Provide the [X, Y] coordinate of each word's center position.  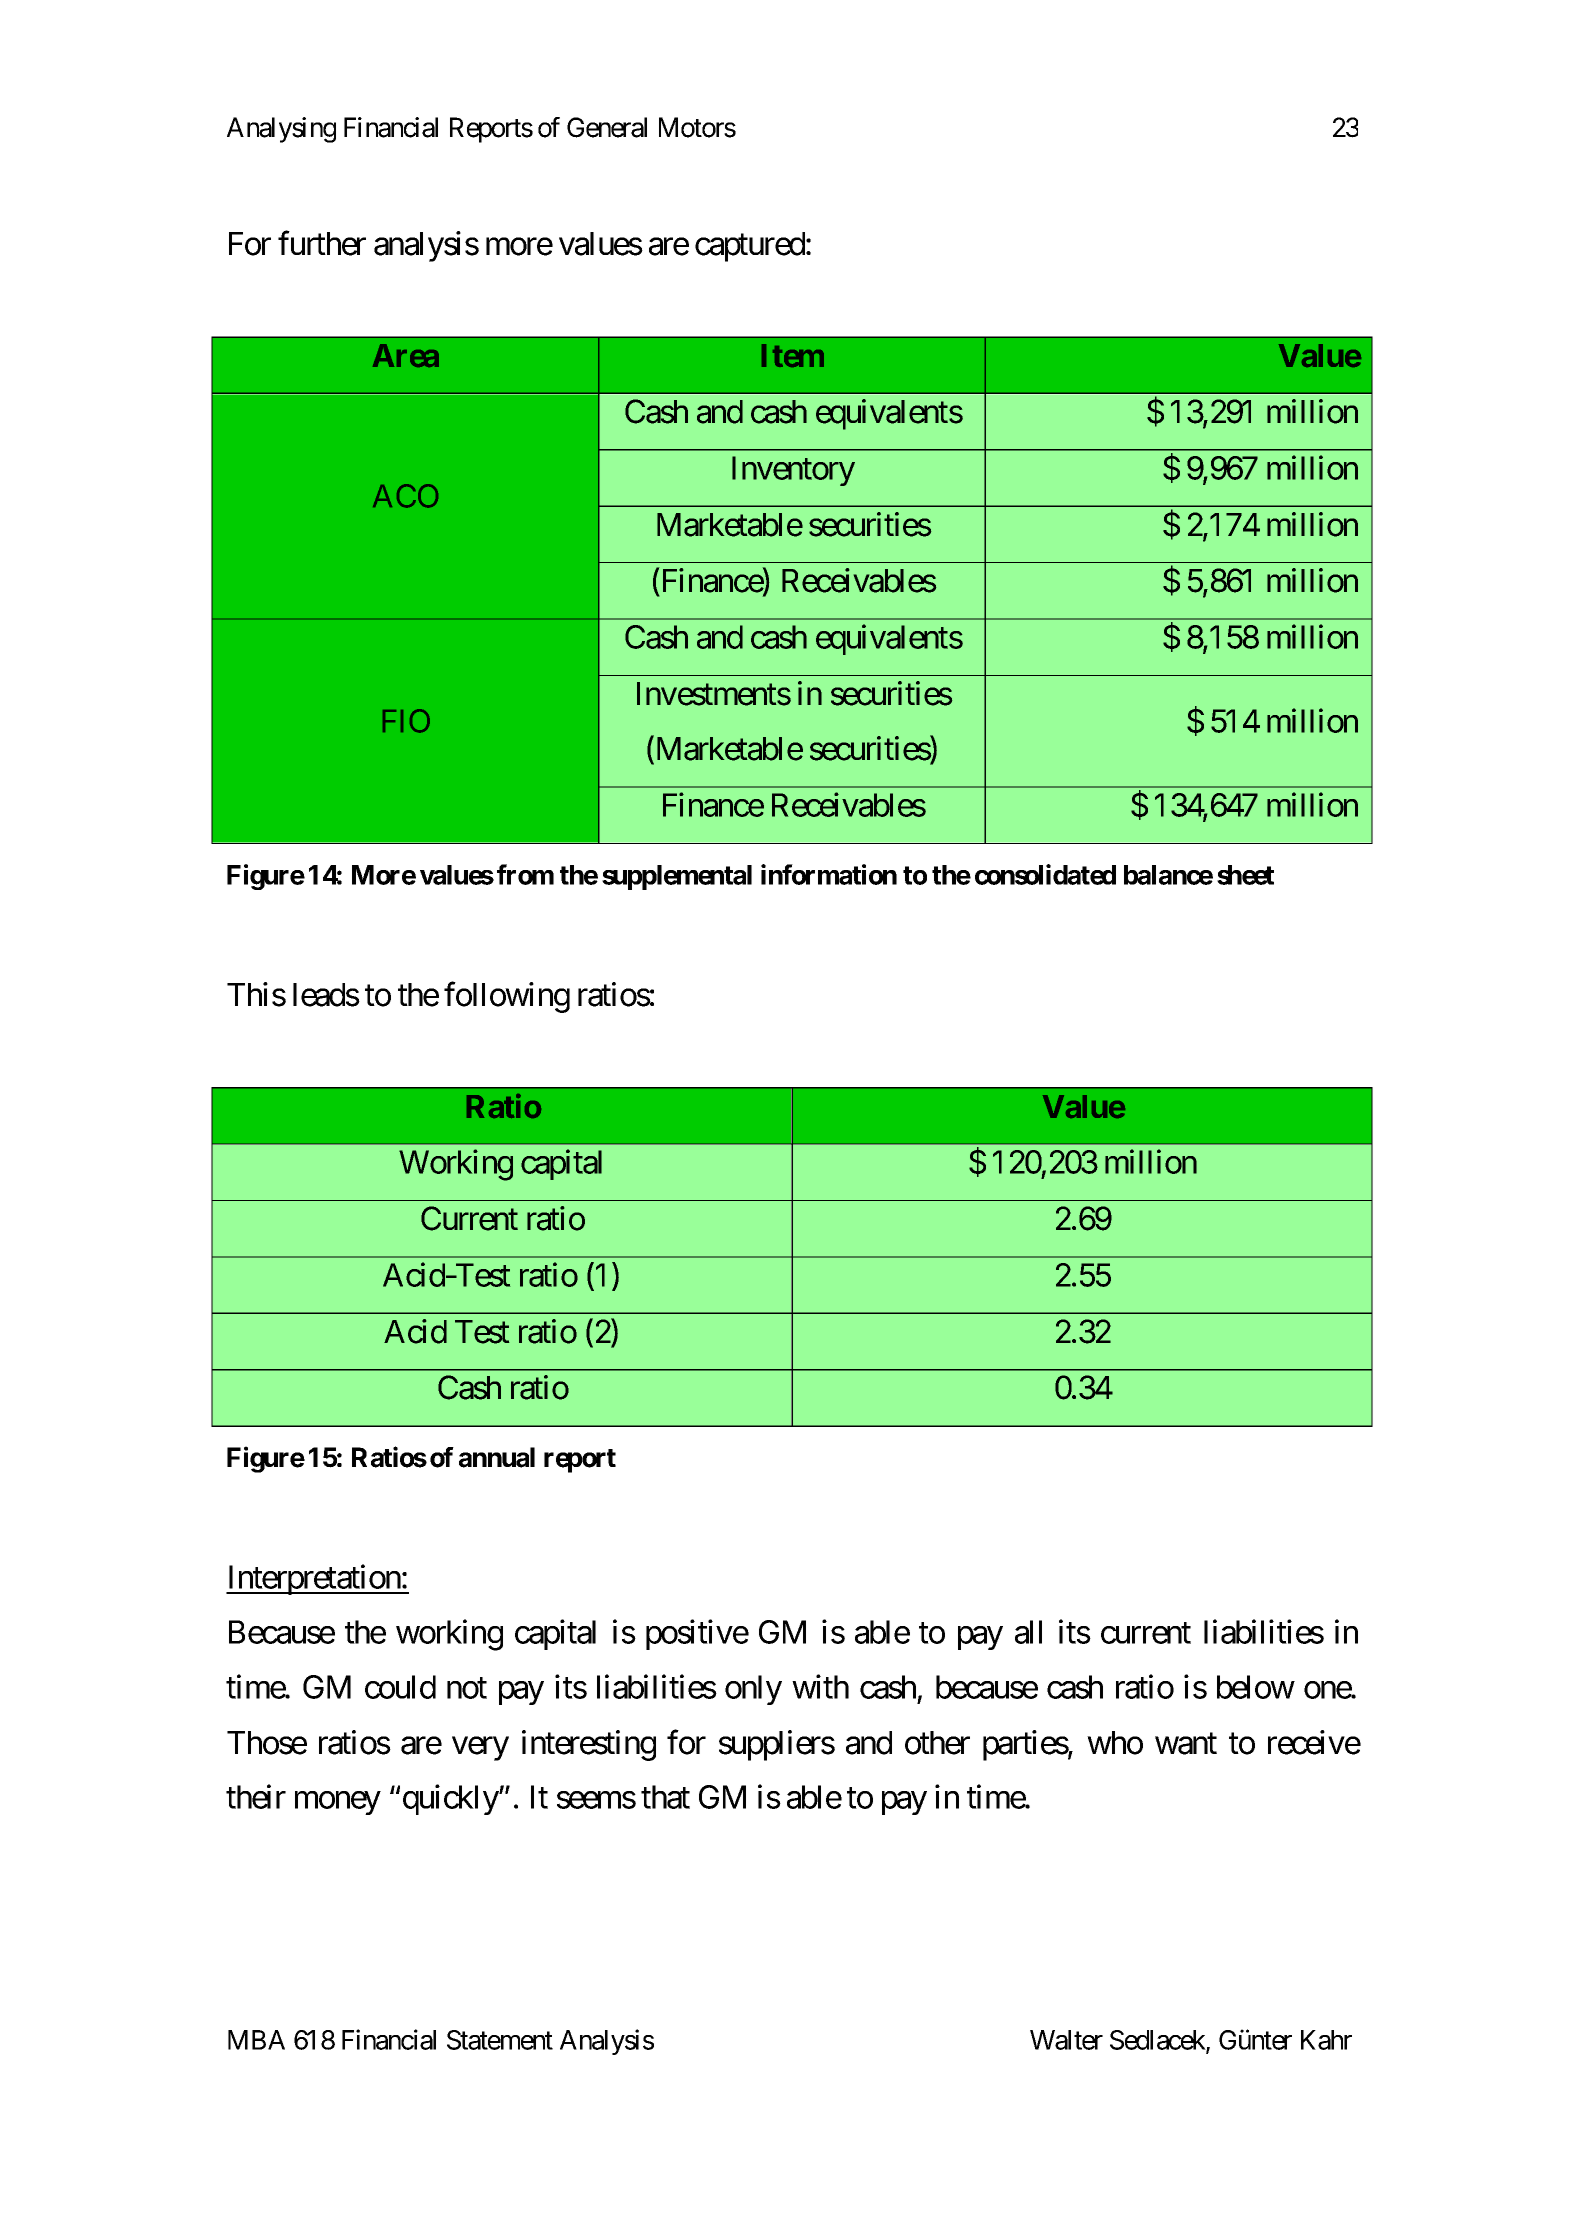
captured [750, 247]
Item [793, 355]
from [525, 874]
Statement [500, 2040]
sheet [1245, 875]
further [322, 243]
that [665, 1797]
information [829, 874]
